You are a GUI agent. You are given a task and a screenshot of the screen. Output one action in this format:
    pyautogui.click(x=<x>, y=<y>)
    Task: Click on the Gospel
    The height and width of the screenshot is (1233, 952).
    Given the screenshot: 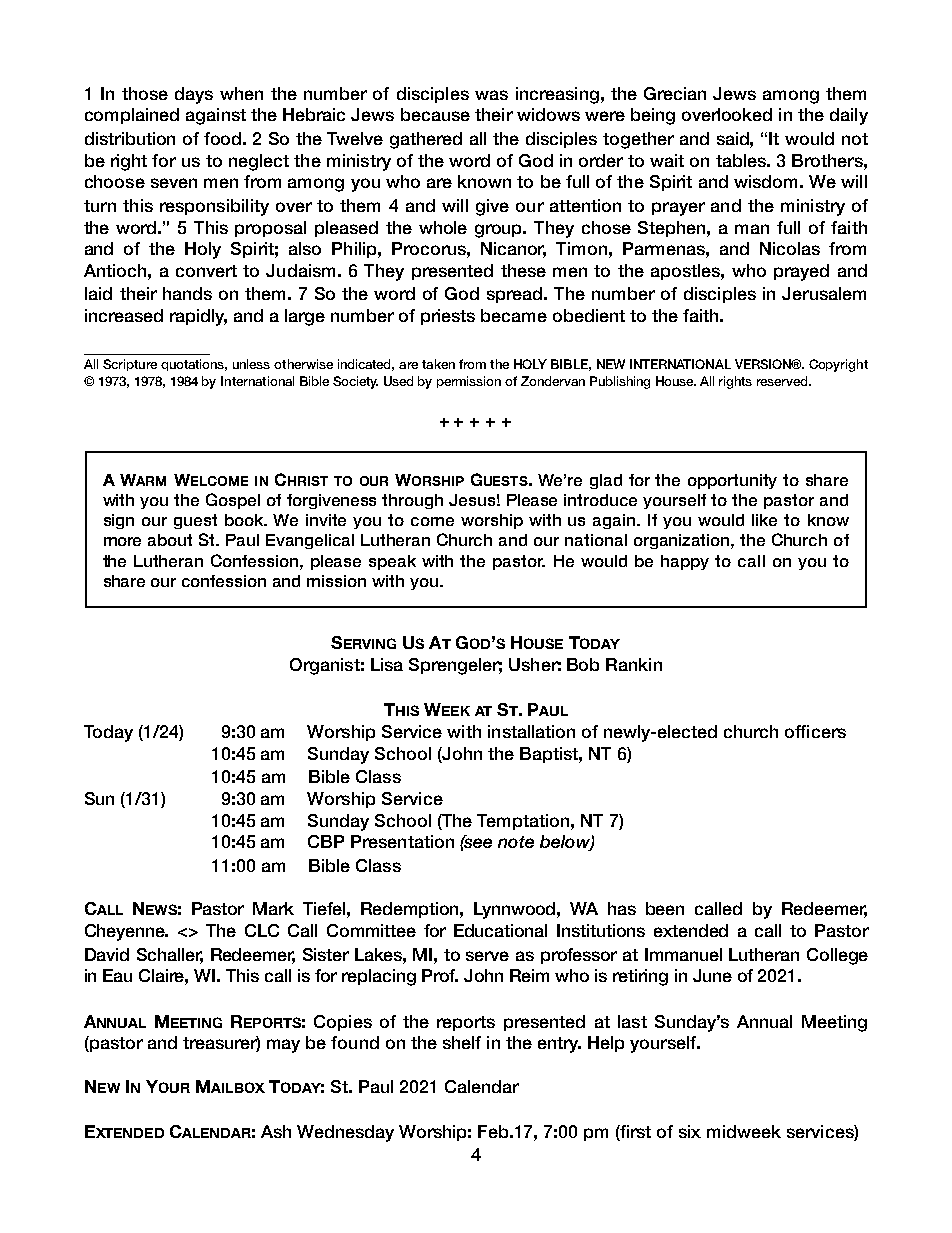 What is the action you would take?
    pyautogui.click(x=233, y=501)
